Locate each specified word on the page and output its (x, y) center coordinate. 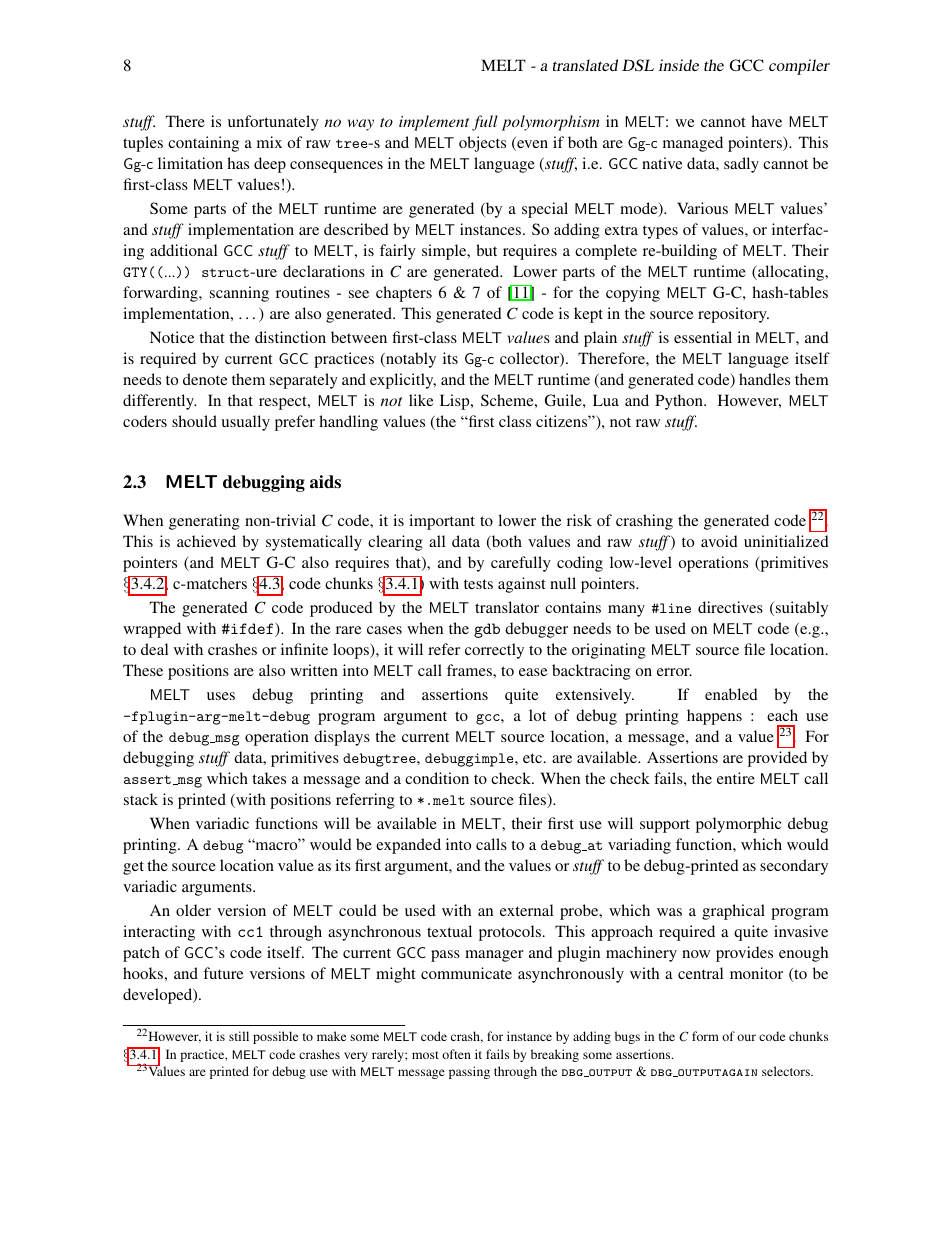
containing (203, 144)
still (239, 1036)
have (766, 121)
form (705, 1036)
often (456, 1054)
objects (482, 144)
